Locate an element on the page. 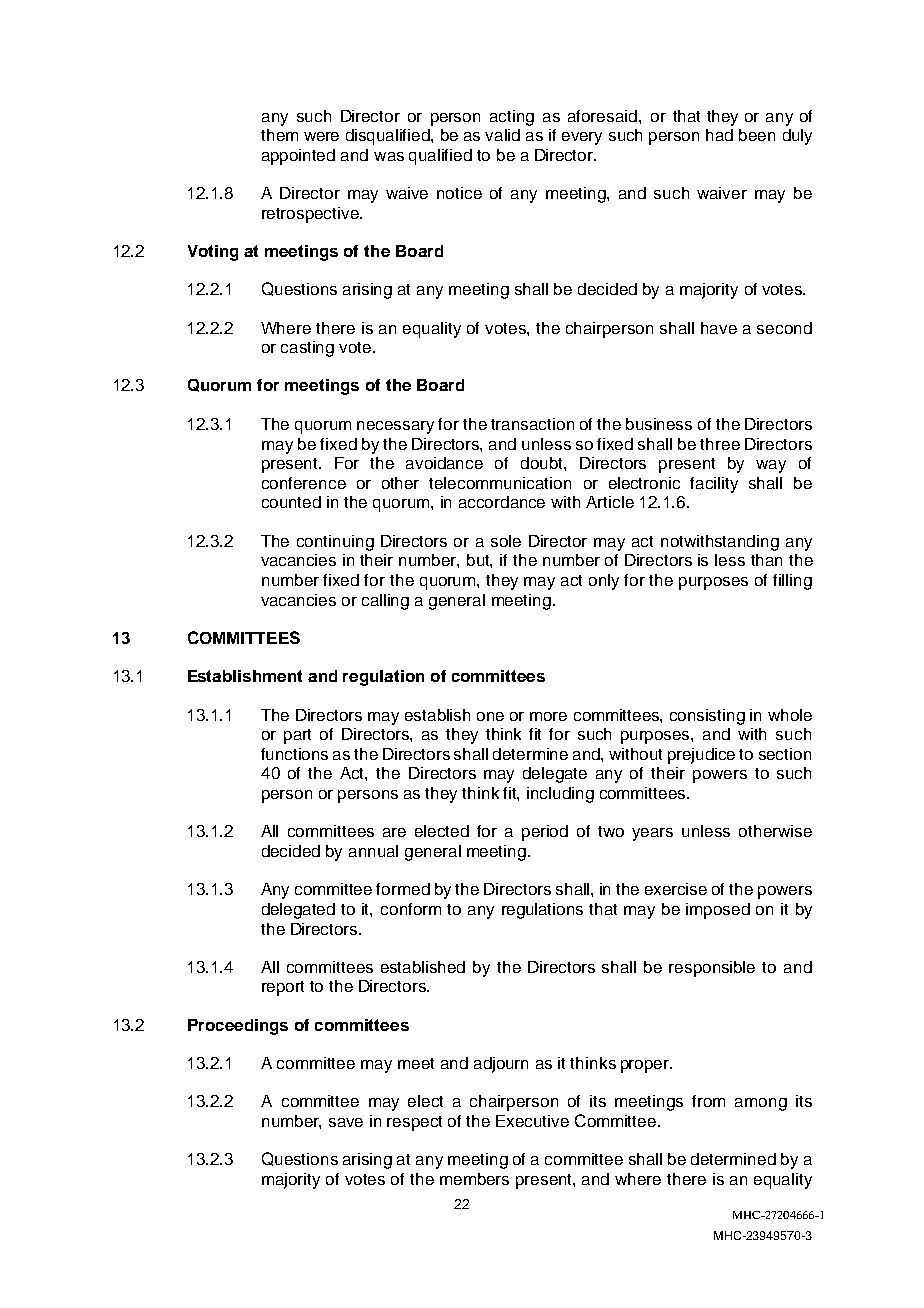 The width and height of the page is (924, 1308). save is located at coordinates (346, 1122).
